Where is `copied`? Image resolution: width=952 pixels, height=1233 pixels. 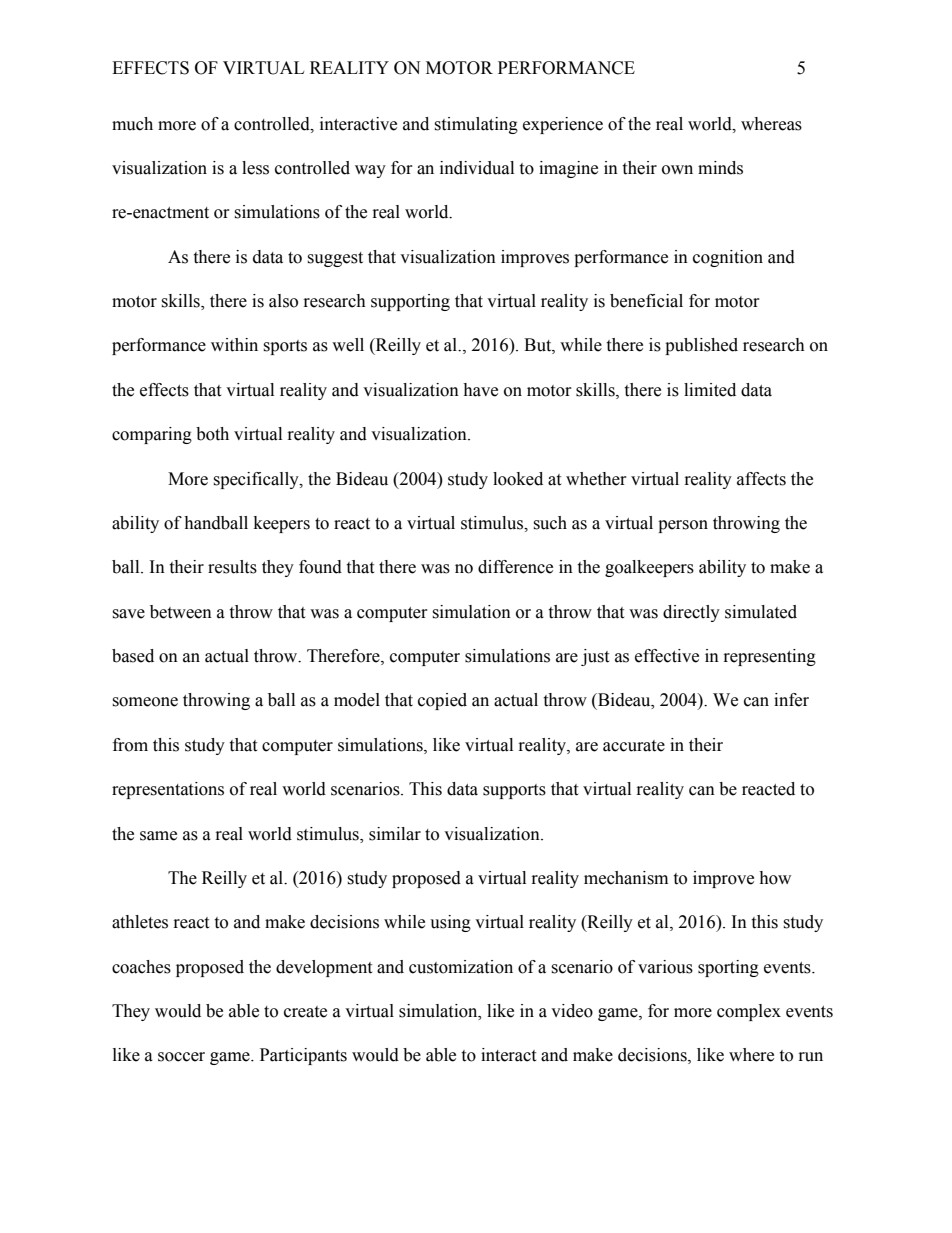
copied is located at coordinates (442, 701).
